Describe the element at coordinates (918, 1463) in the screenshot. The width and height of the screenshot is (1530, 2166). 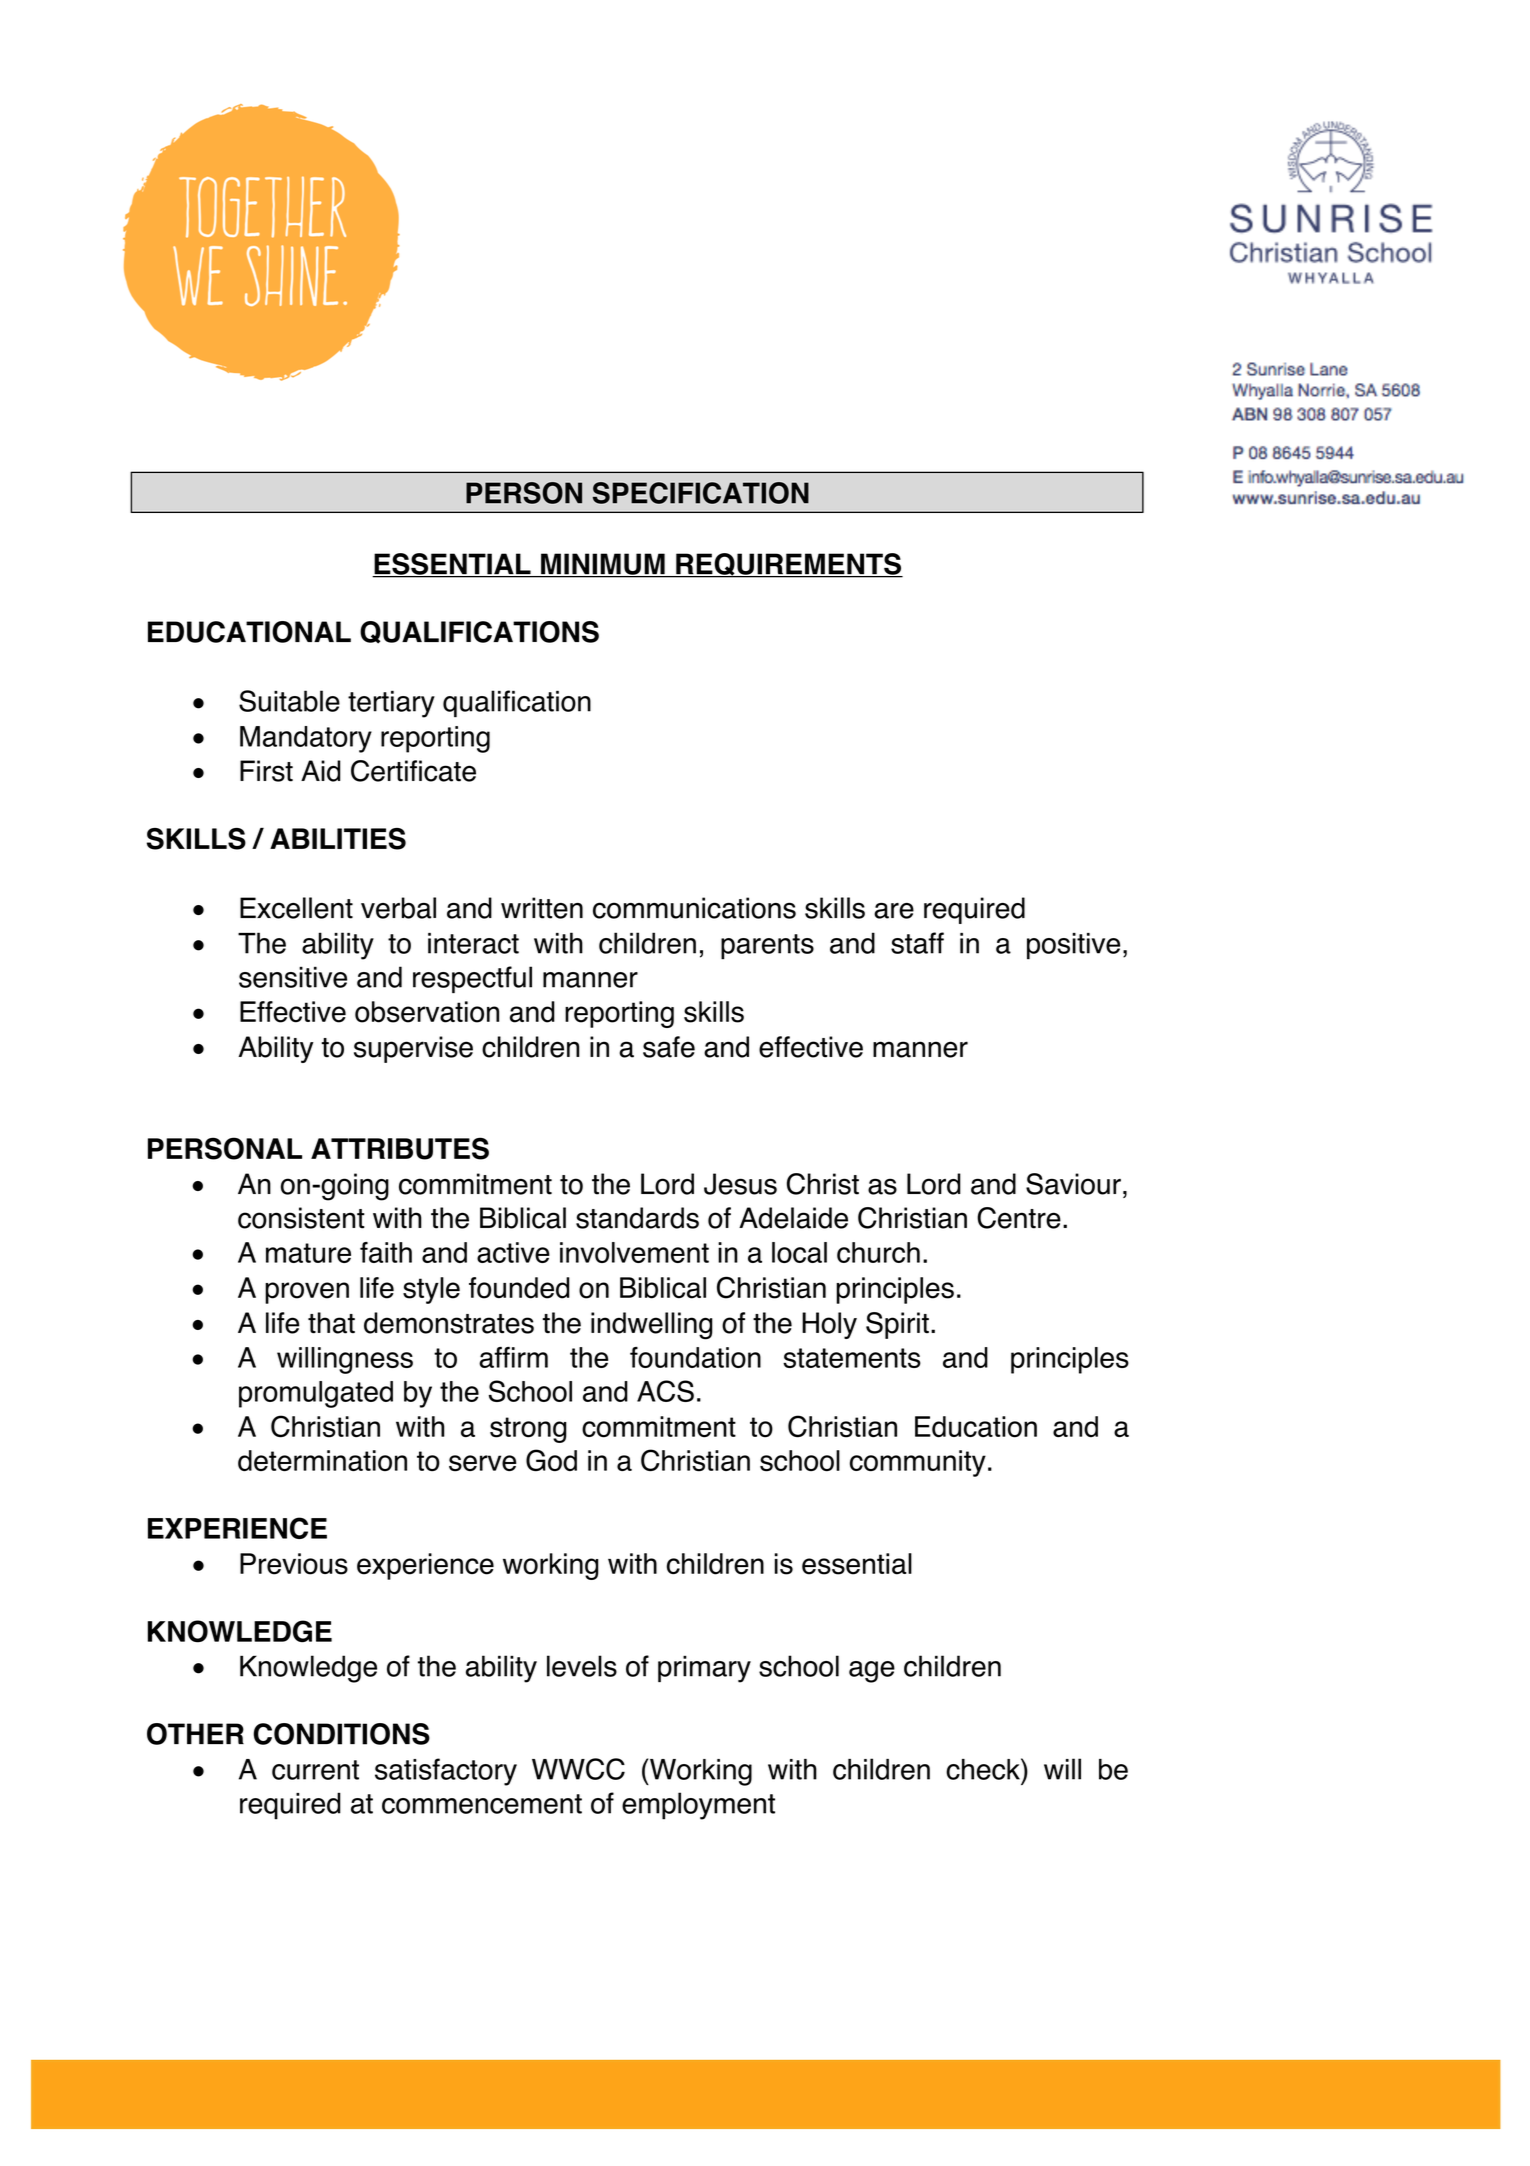
I see `community` at that location.
